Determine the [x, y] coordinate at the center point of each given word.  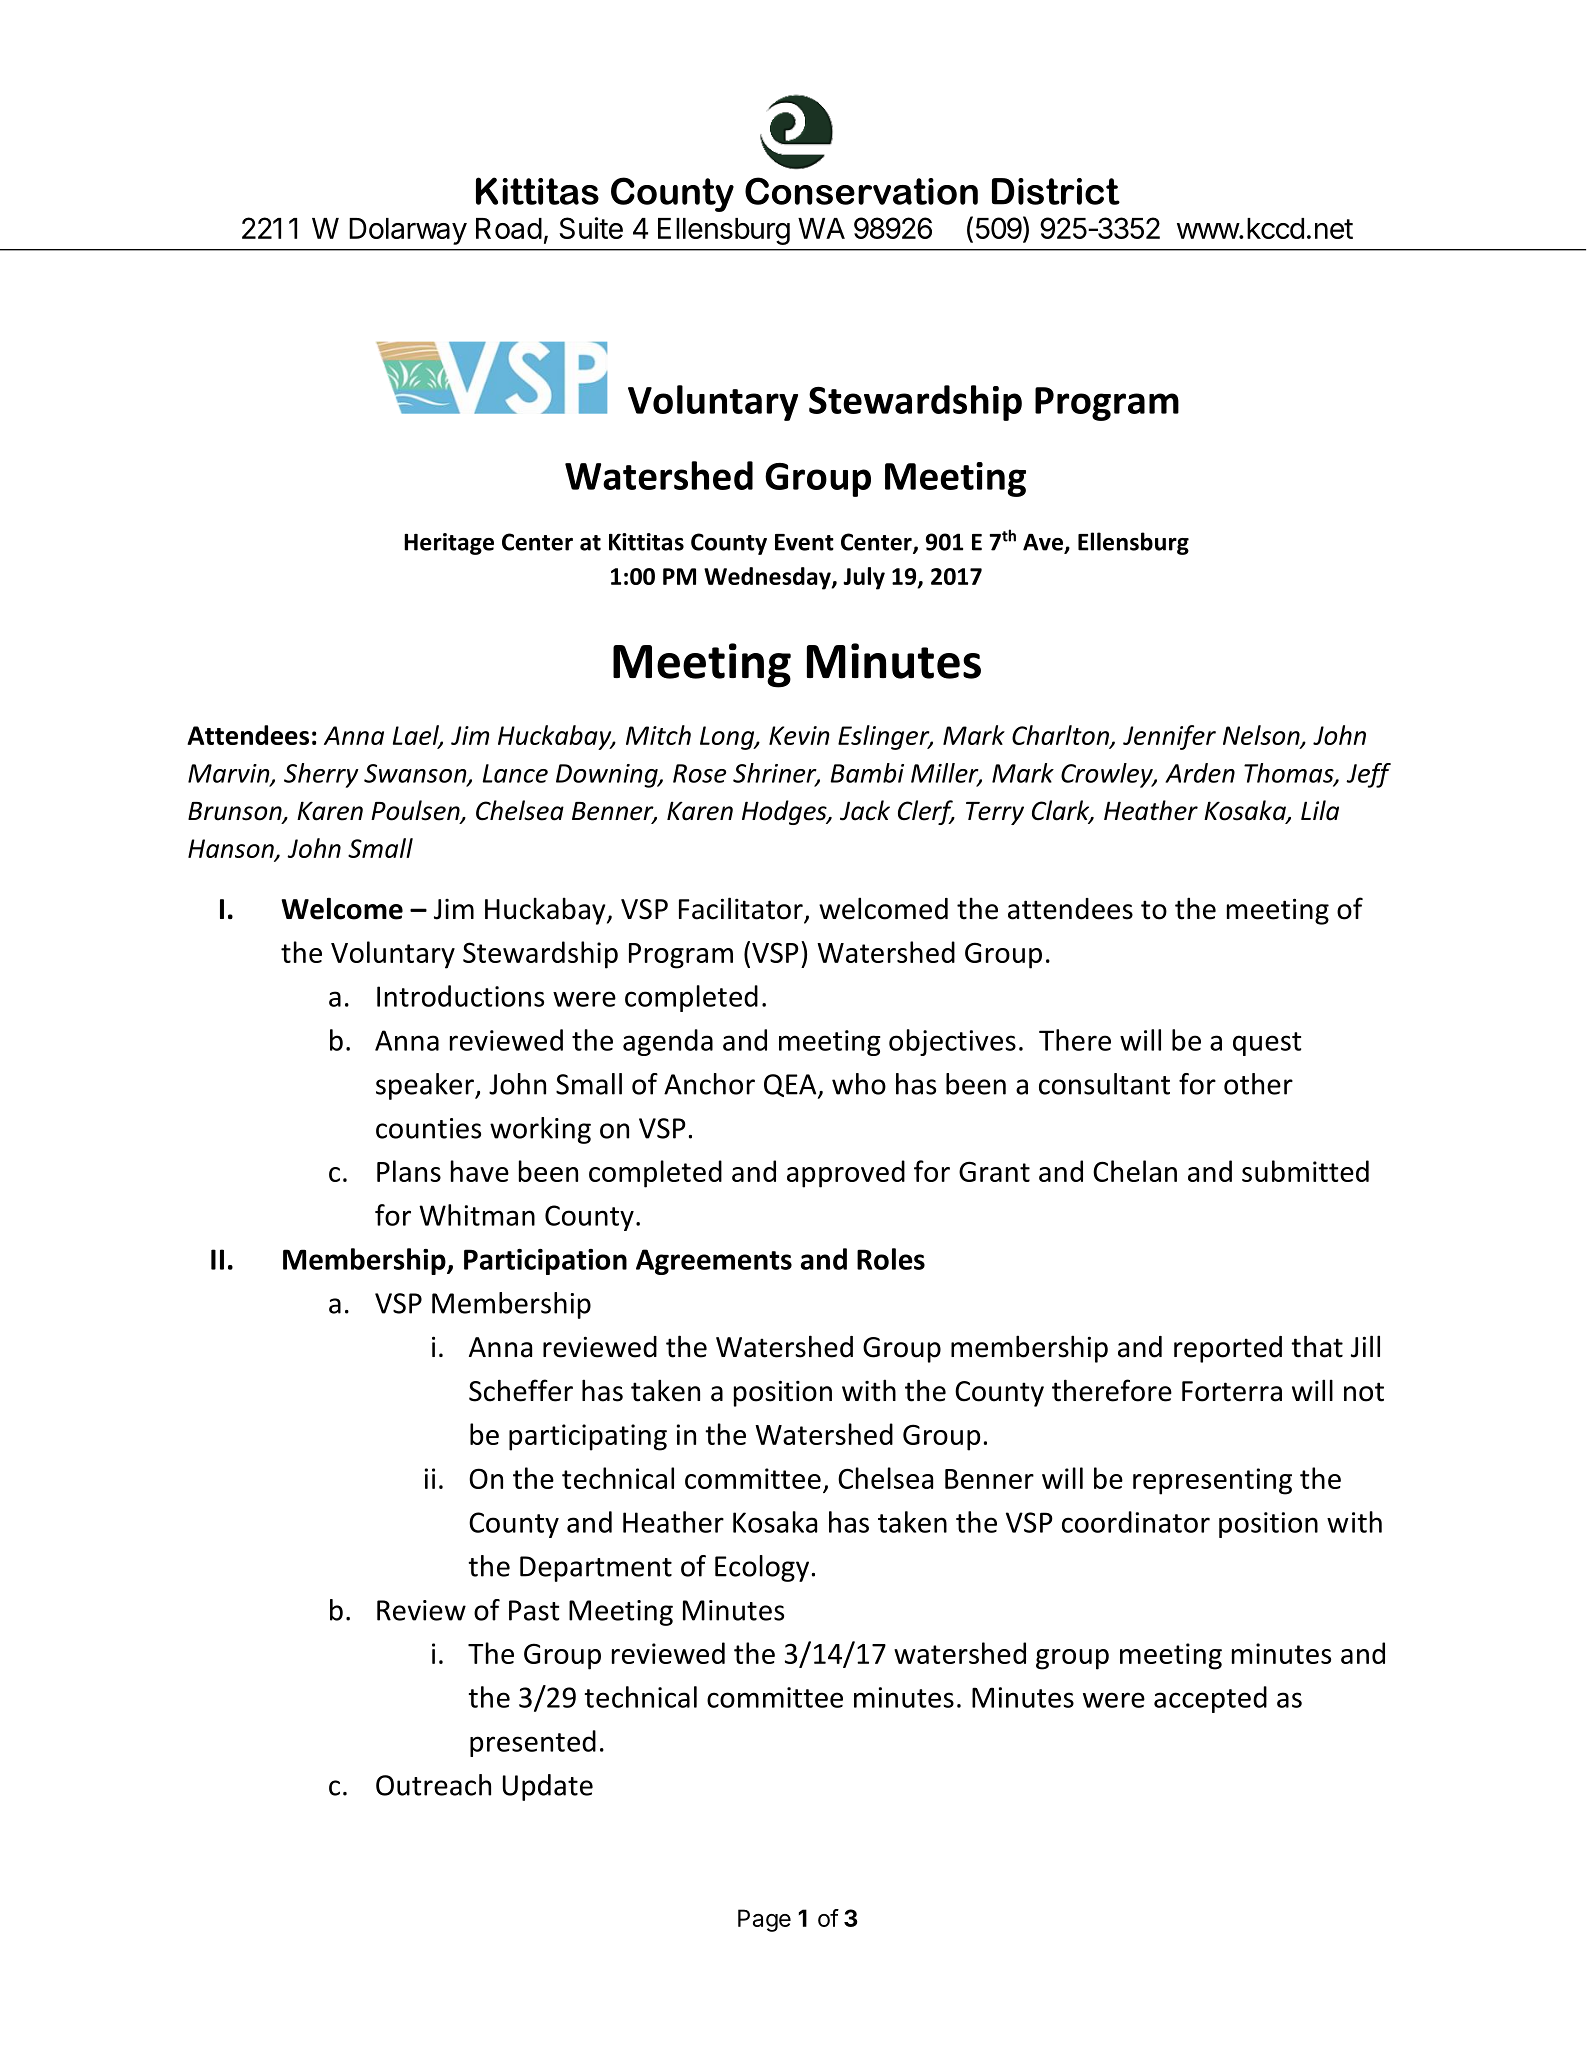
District [1056, 191]
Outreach [433, 1785]
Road [509, 228]
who [859, 1084]
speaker [426, 1086]
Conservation [861, 191]
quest [1267, 1044]
